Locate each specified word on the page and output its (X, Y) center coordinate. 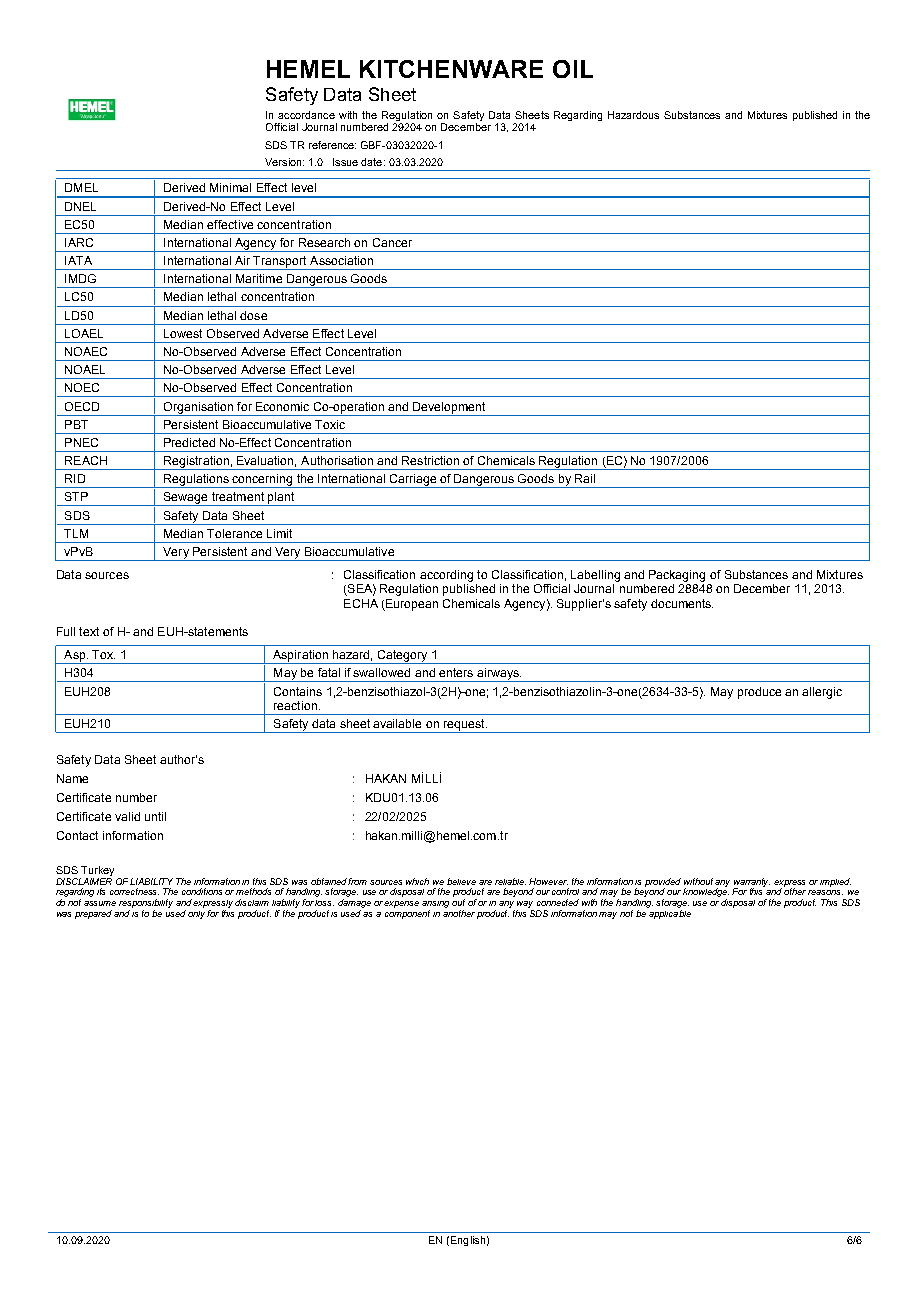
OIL (573, 69)
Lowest (183, 333)
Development (449, 408)
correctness (134, 891)
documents (682, 603)
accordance (306, 115)
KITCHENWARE (451, 69)
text (89, 631)
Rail (585, 478)
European (411, 605)
